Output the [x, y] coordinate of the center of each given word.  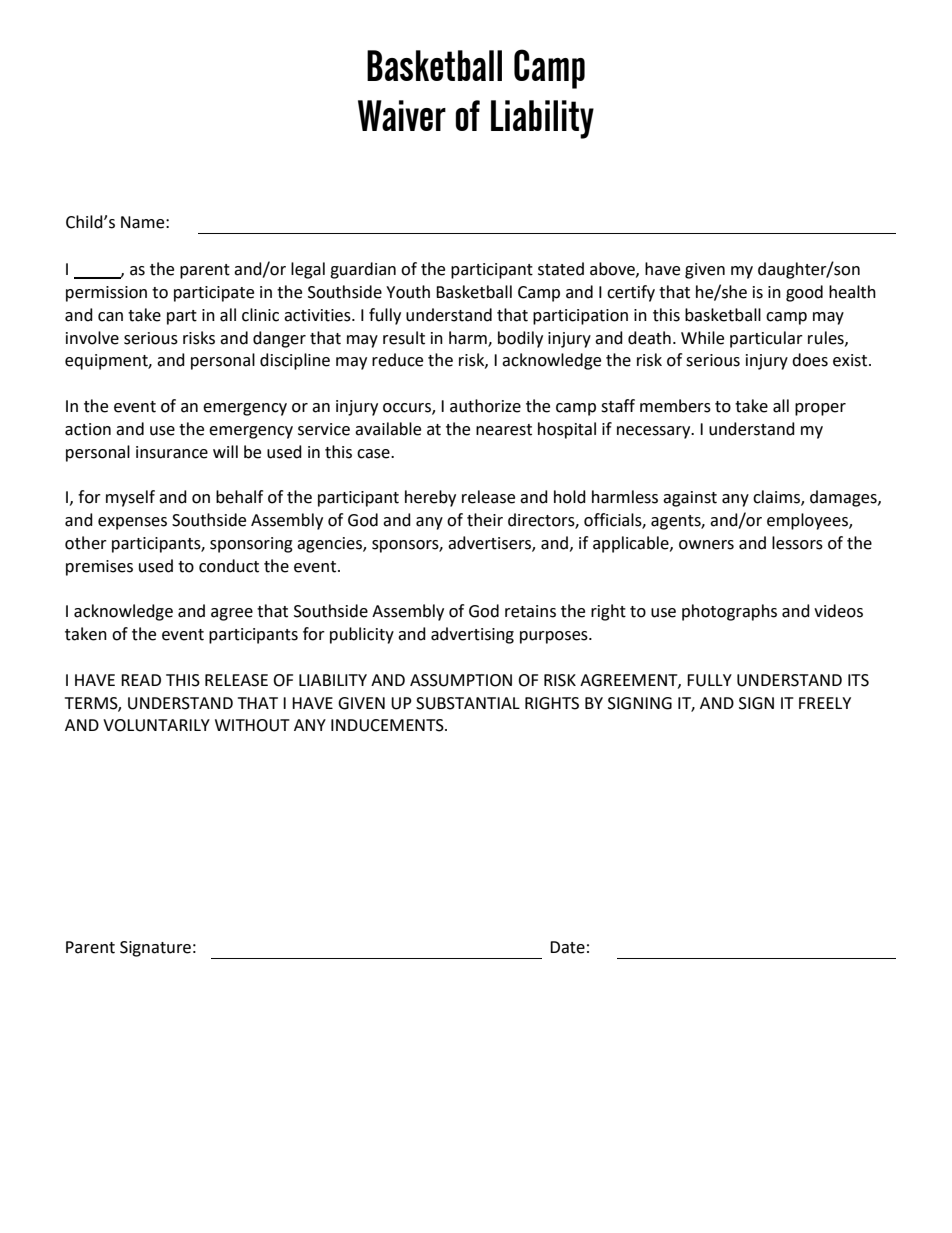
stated [561, 269]
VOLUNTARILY [156, 725]
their [485, 520]
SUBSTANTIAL [468, 703]
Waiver [402, 115]
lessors [797, 543]
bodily [520, 339]
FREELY [825, 703]
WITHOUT [252, 725]
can [110, 317]
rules [827, 338]
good [804, 293]
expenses [132, 523]
